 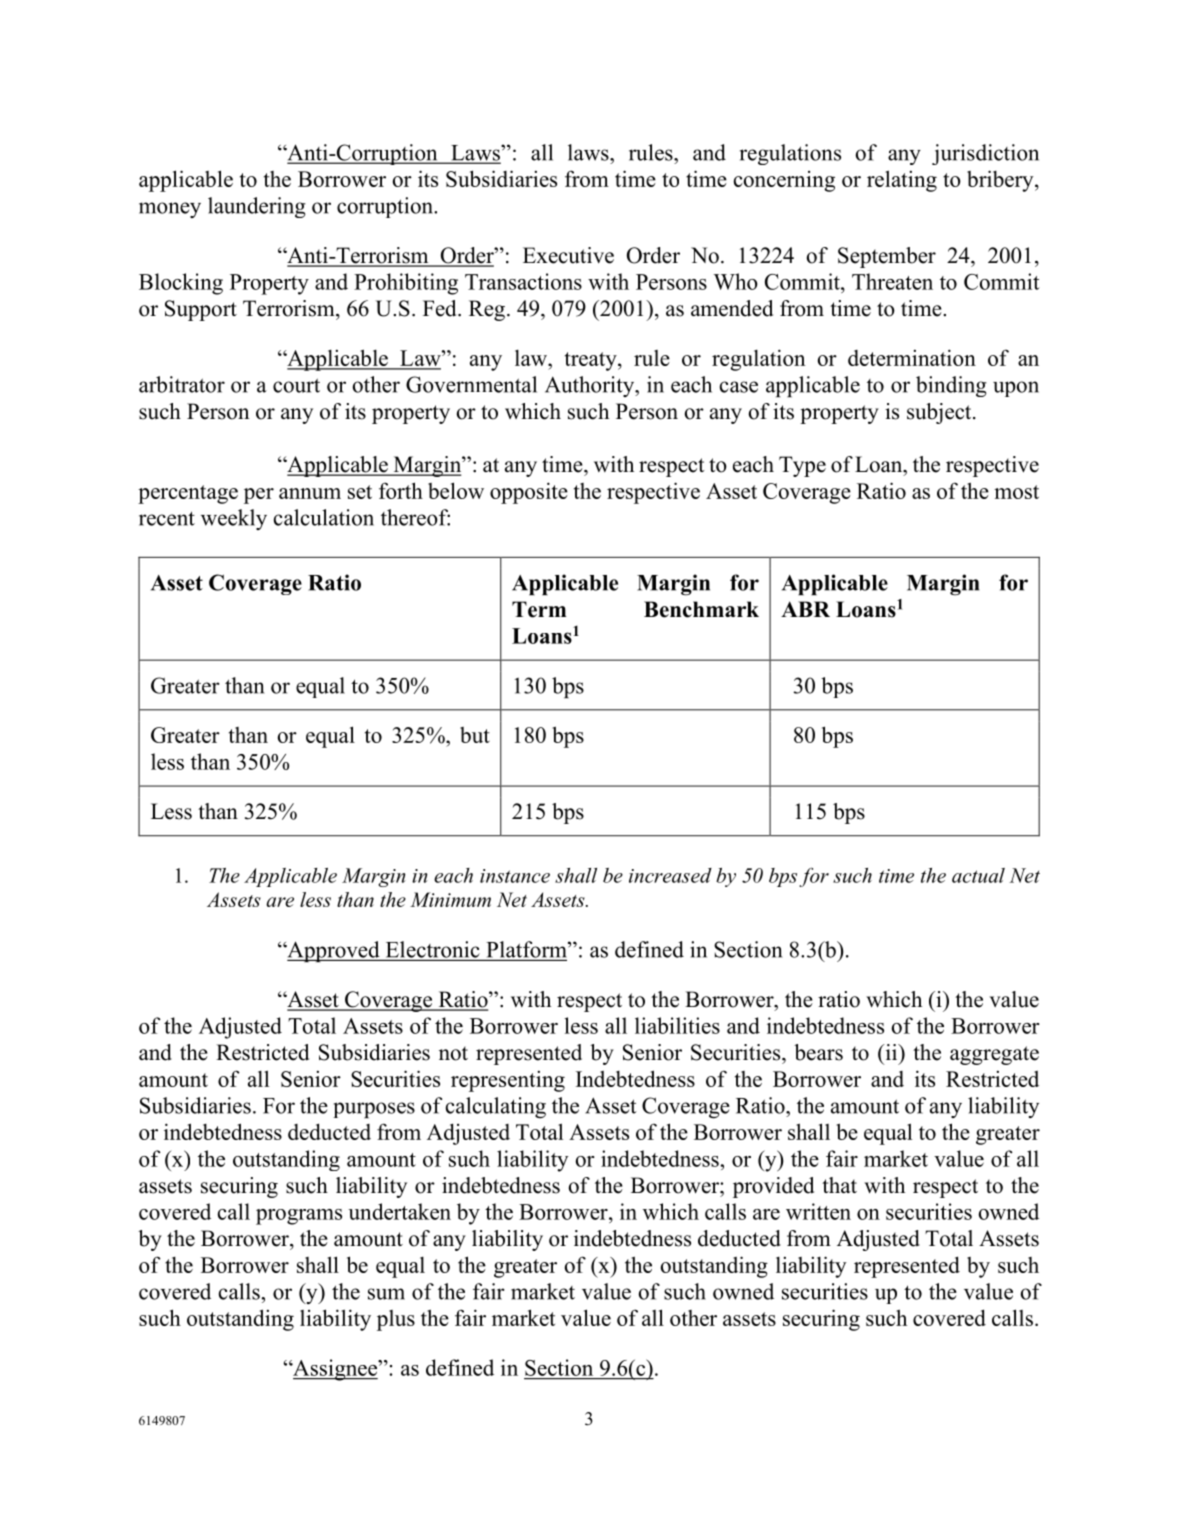 I want to click on Executive, so click(x=568, y=255).
